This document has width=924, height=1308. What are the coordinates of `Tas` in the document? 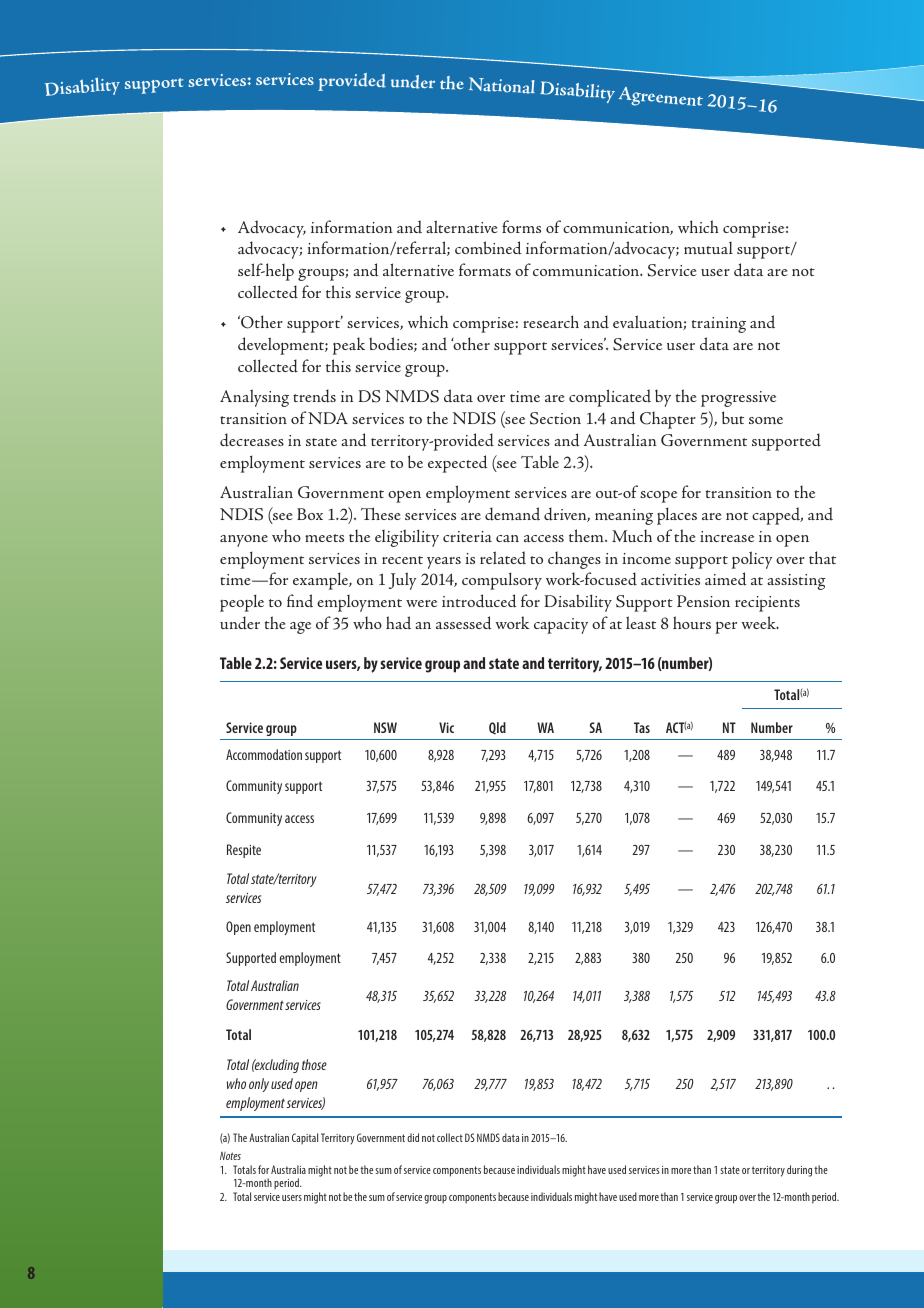 It's located at (642, 727).
